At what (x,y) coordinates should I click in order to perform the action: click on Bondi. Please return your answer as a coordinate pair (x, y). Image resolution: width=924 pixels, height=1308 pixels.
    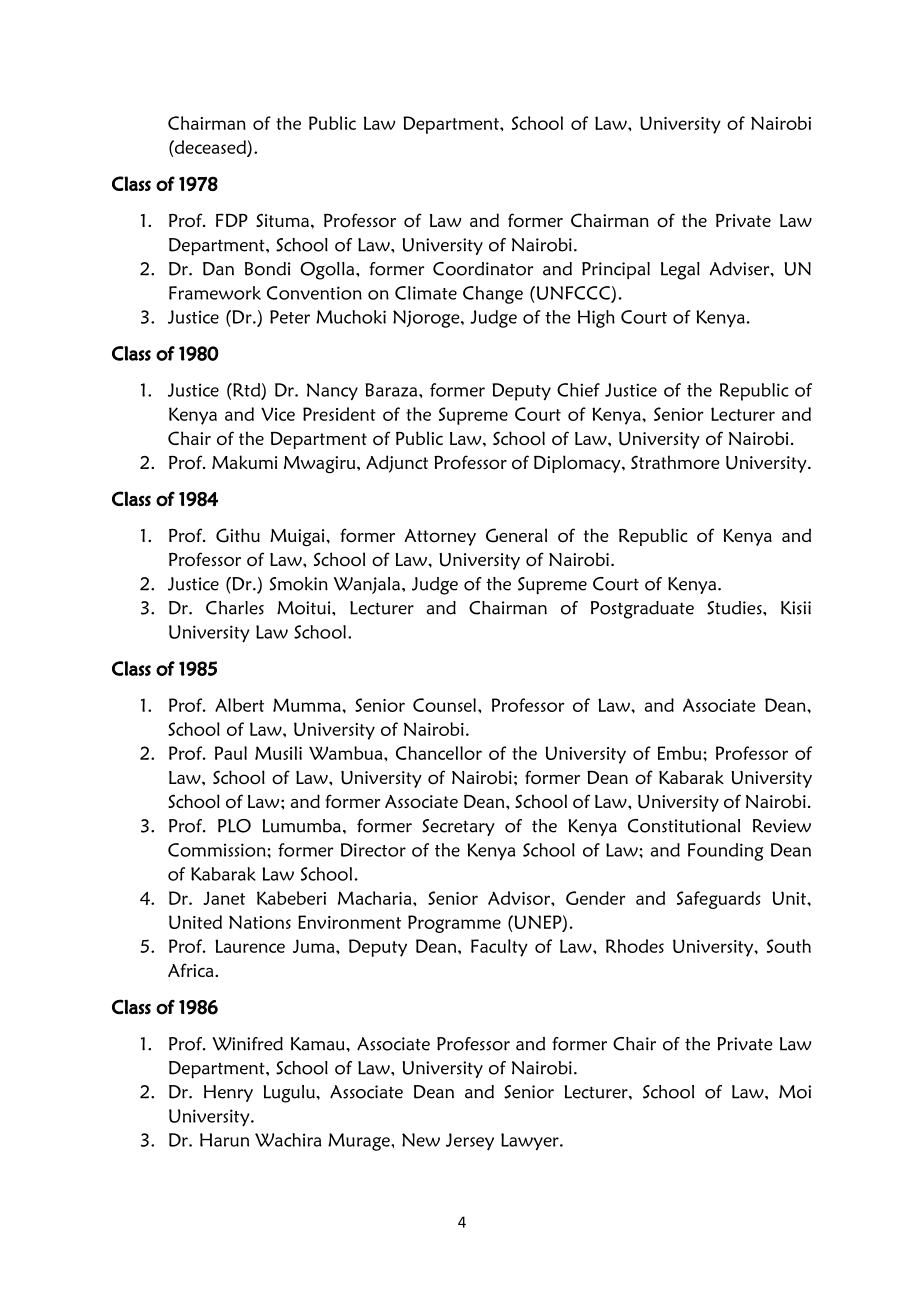
    Looking at the image, I should click on (267, 269).
